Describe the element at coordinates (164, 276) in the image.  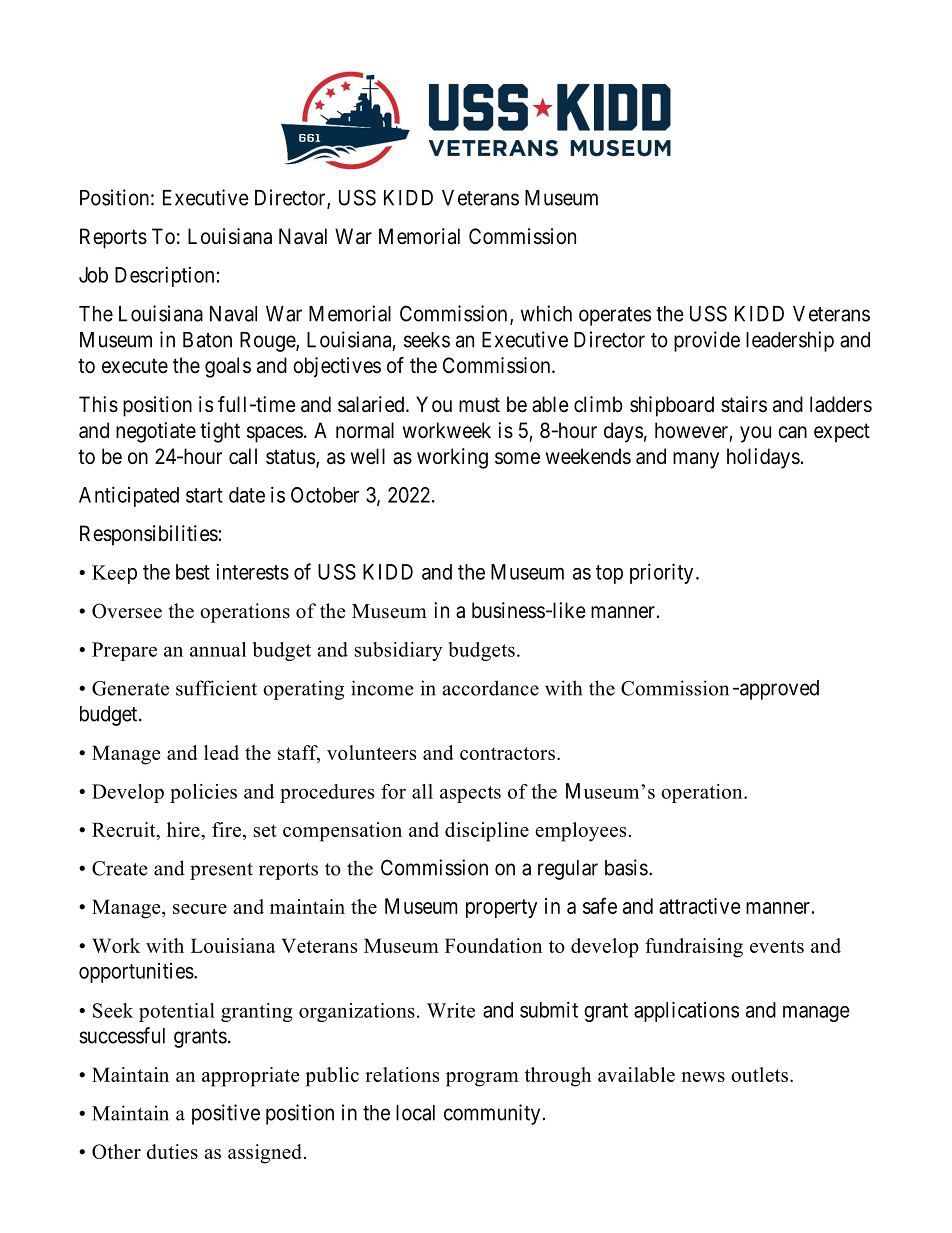
I see `Description` at that location.
